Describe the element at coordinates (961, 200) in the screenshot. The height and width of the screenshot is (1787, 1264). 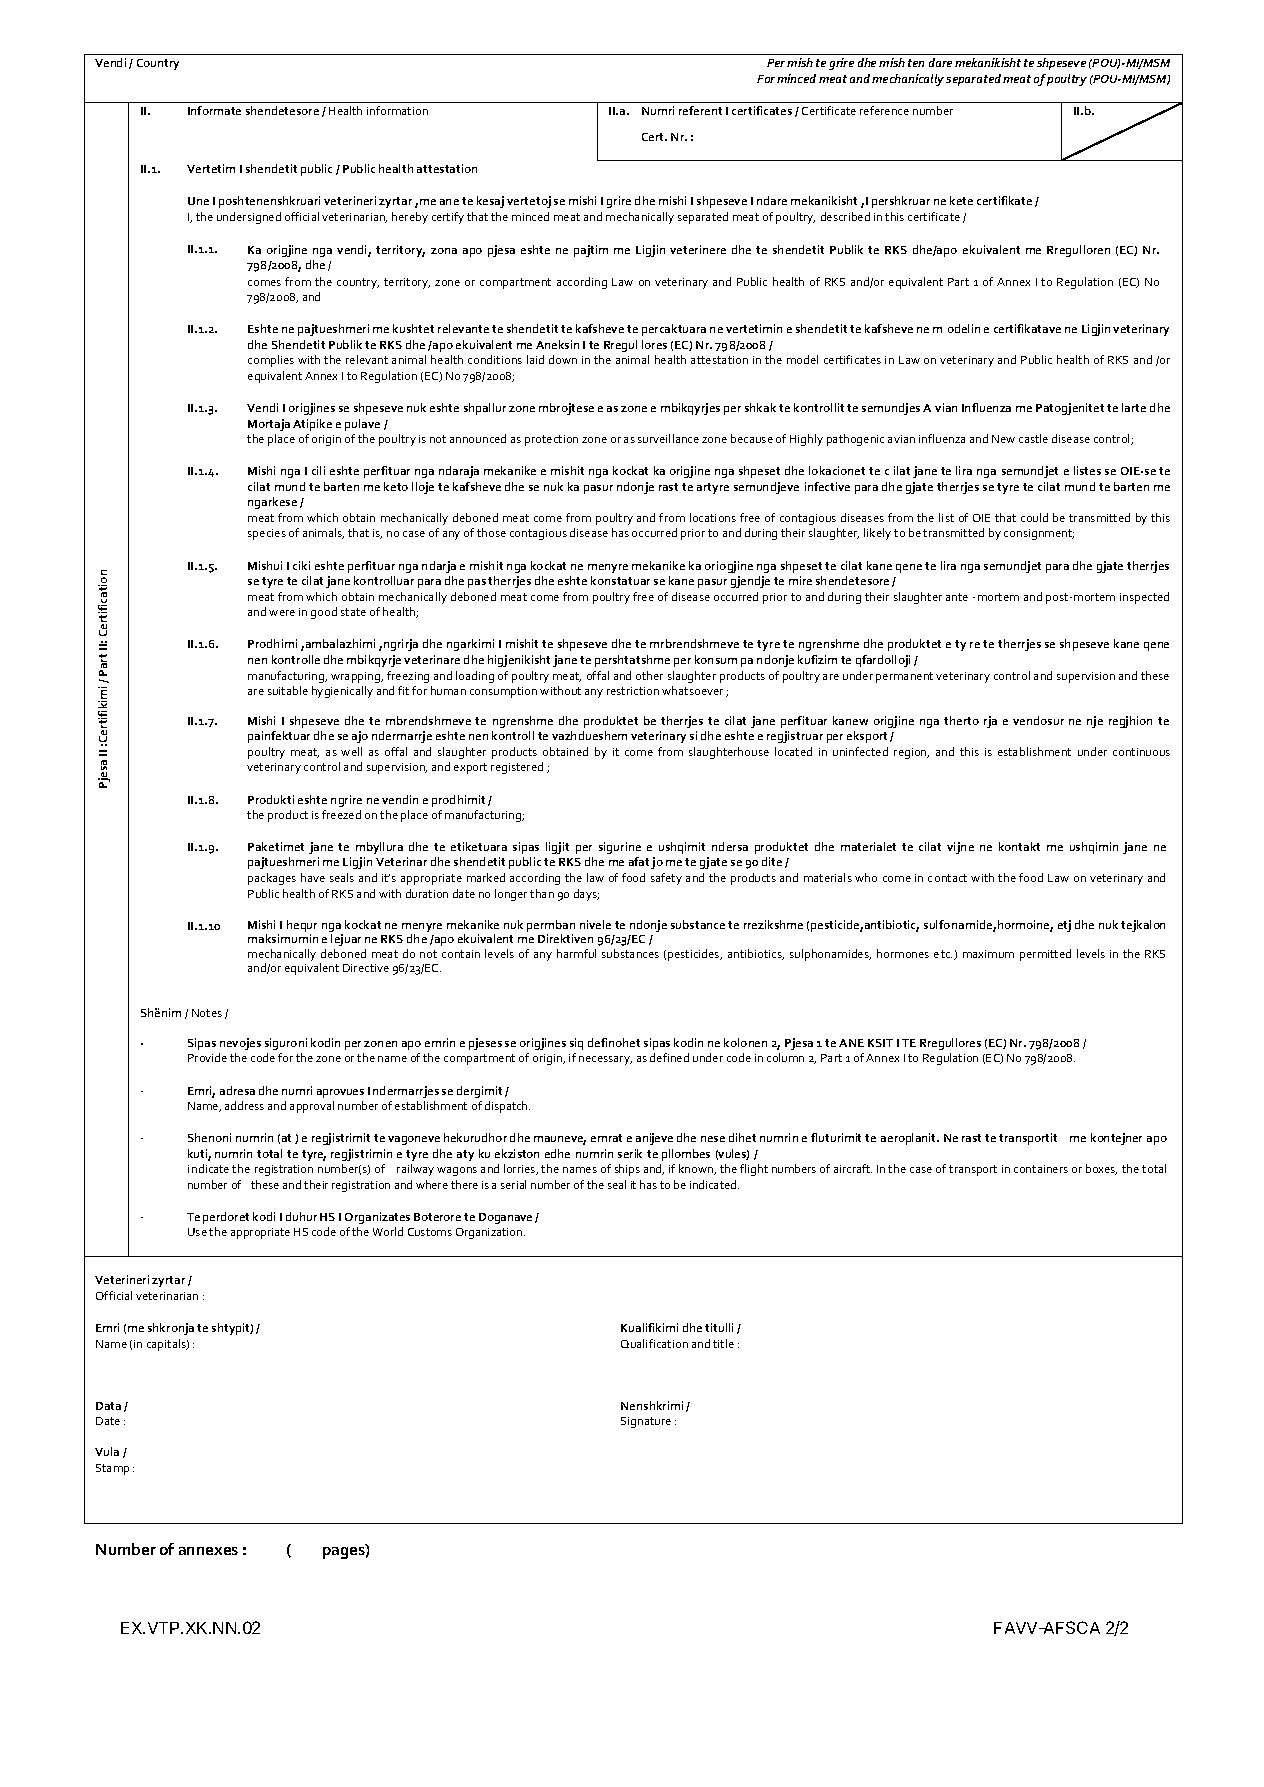
I see `kete` at that location.
